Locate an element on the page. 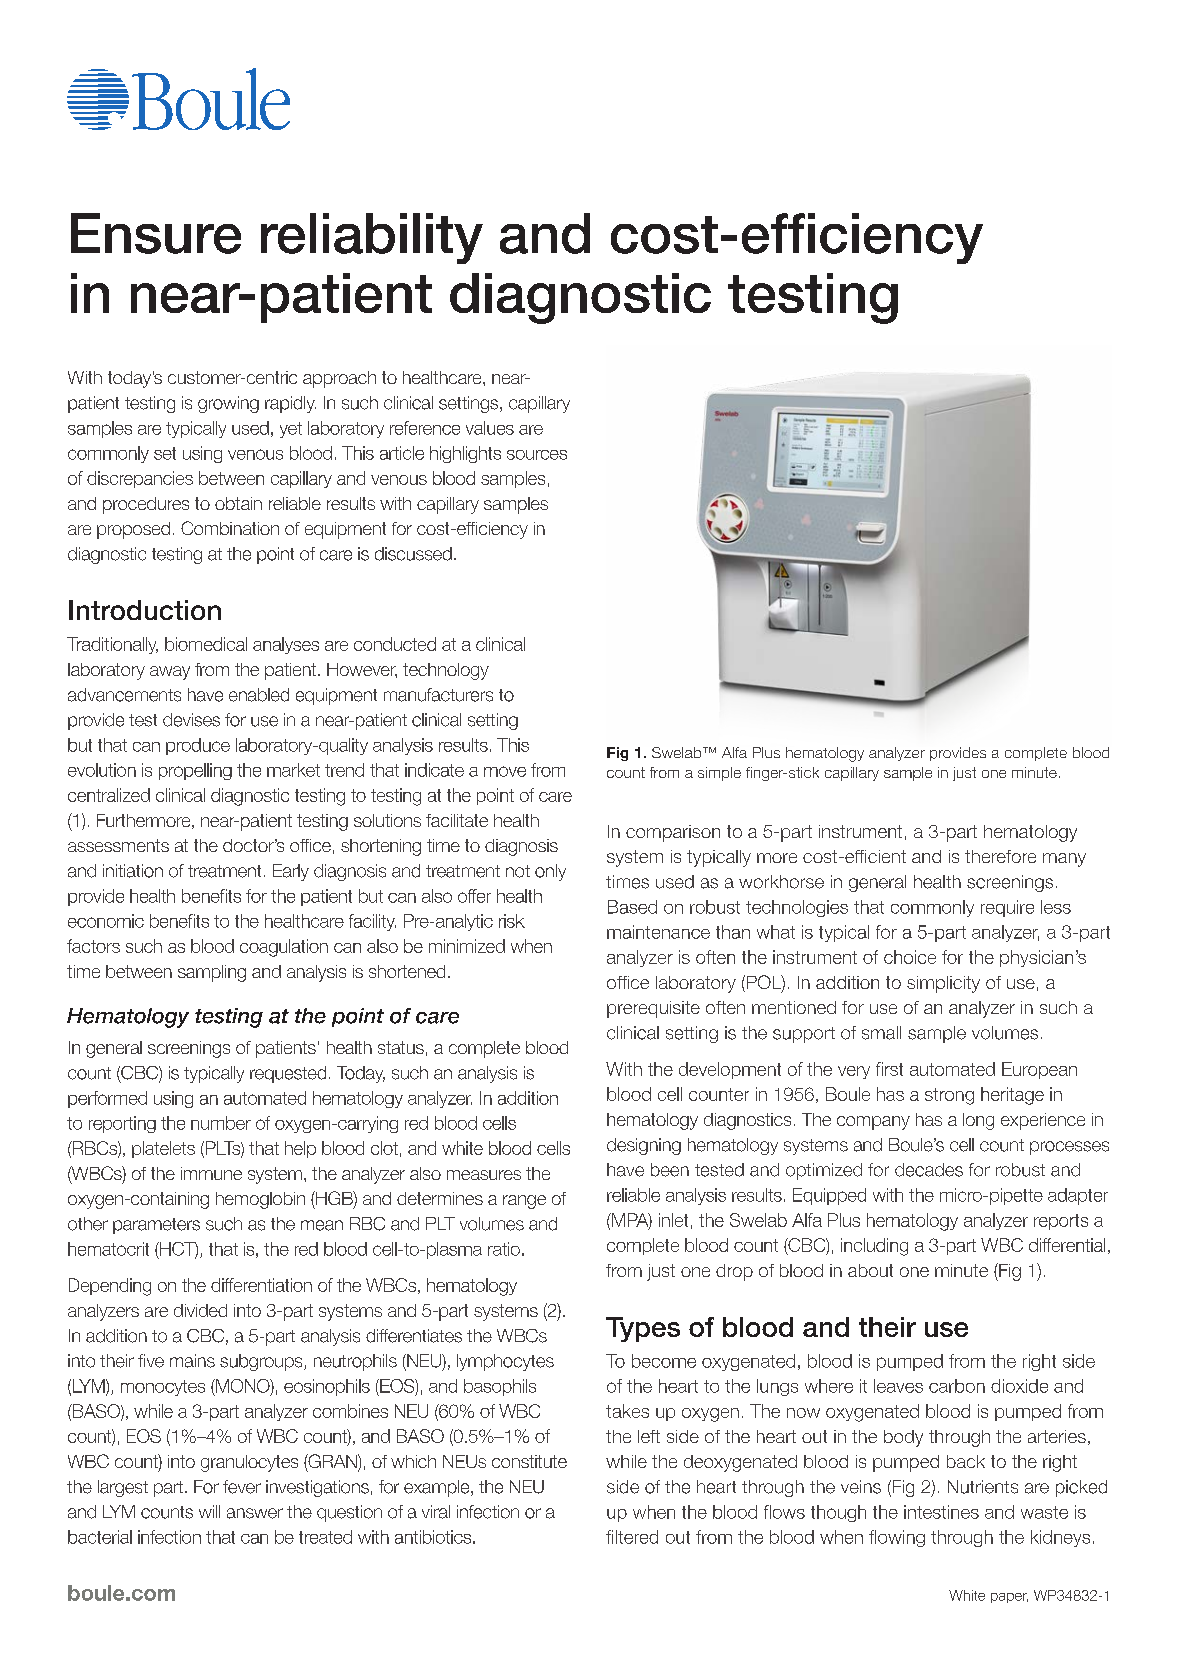 Image resolution: width=1179 pixels, height=1668 pixels. number is located at coordinates (221, 1123).
